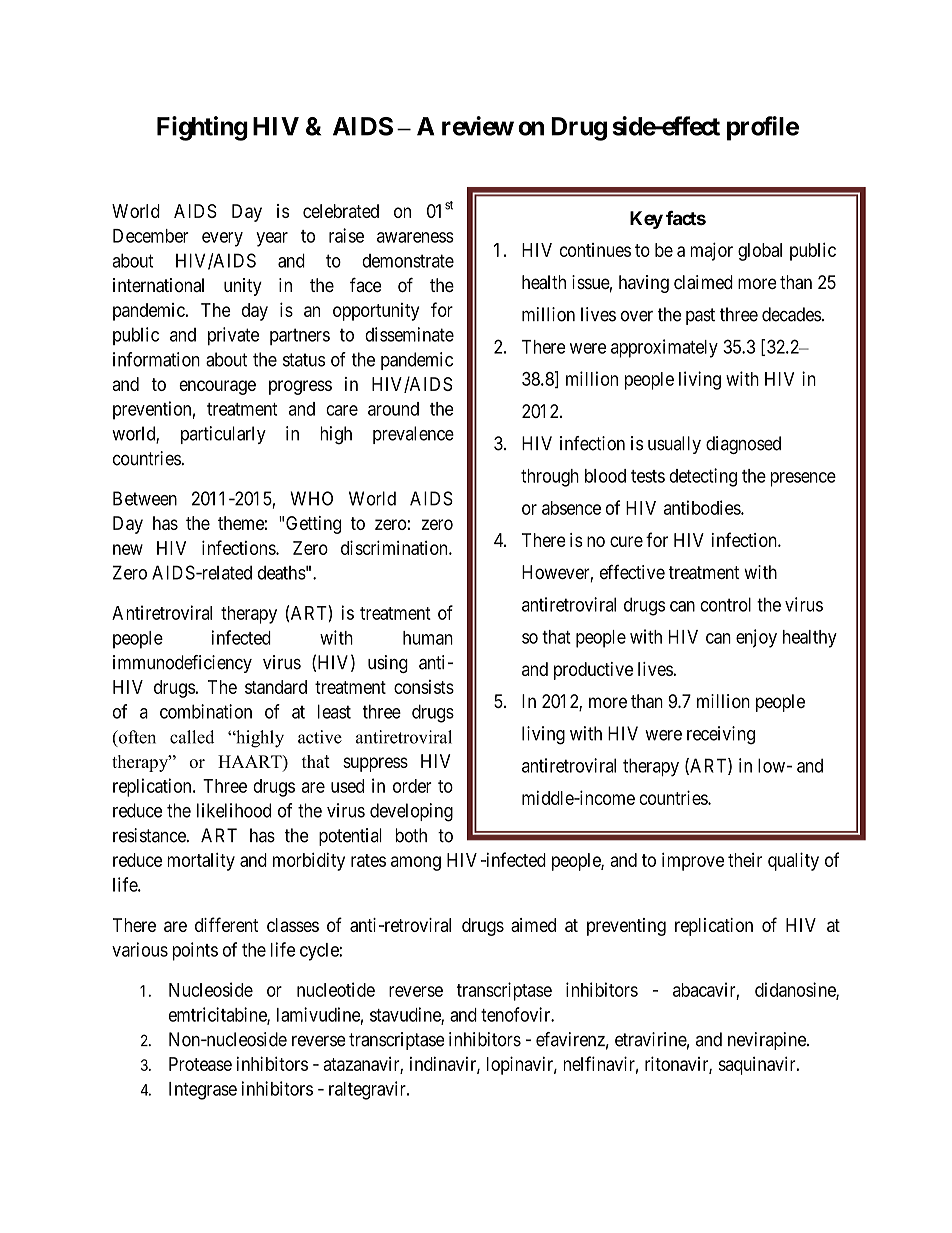 The width and height of the page is (952, 1233). What do you see at coordinates (415, 237) in the page?
I see `awareness` at bounding box center [415, 237].
